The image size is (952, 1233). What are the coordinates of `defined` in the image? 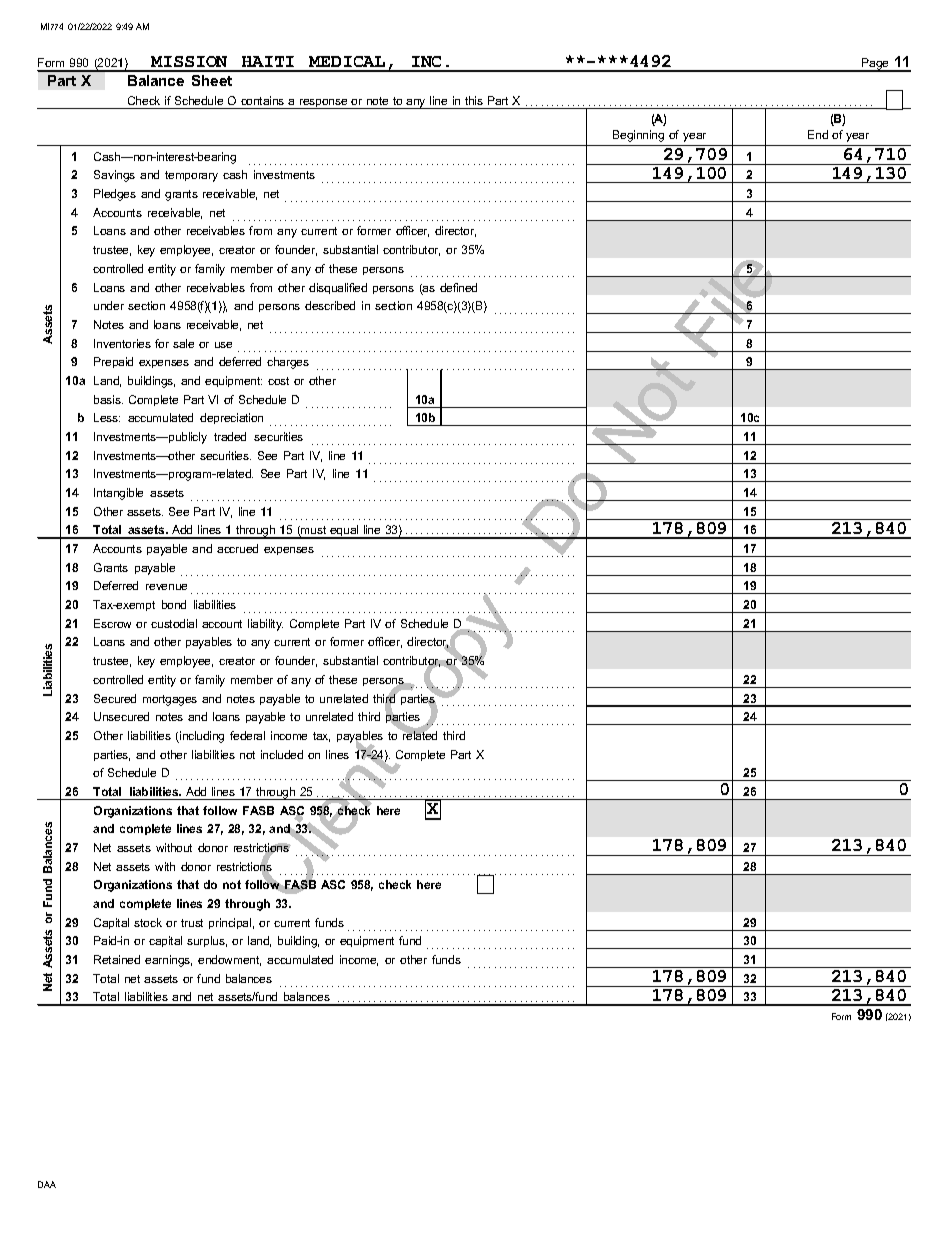 It's located at (458, 287).
